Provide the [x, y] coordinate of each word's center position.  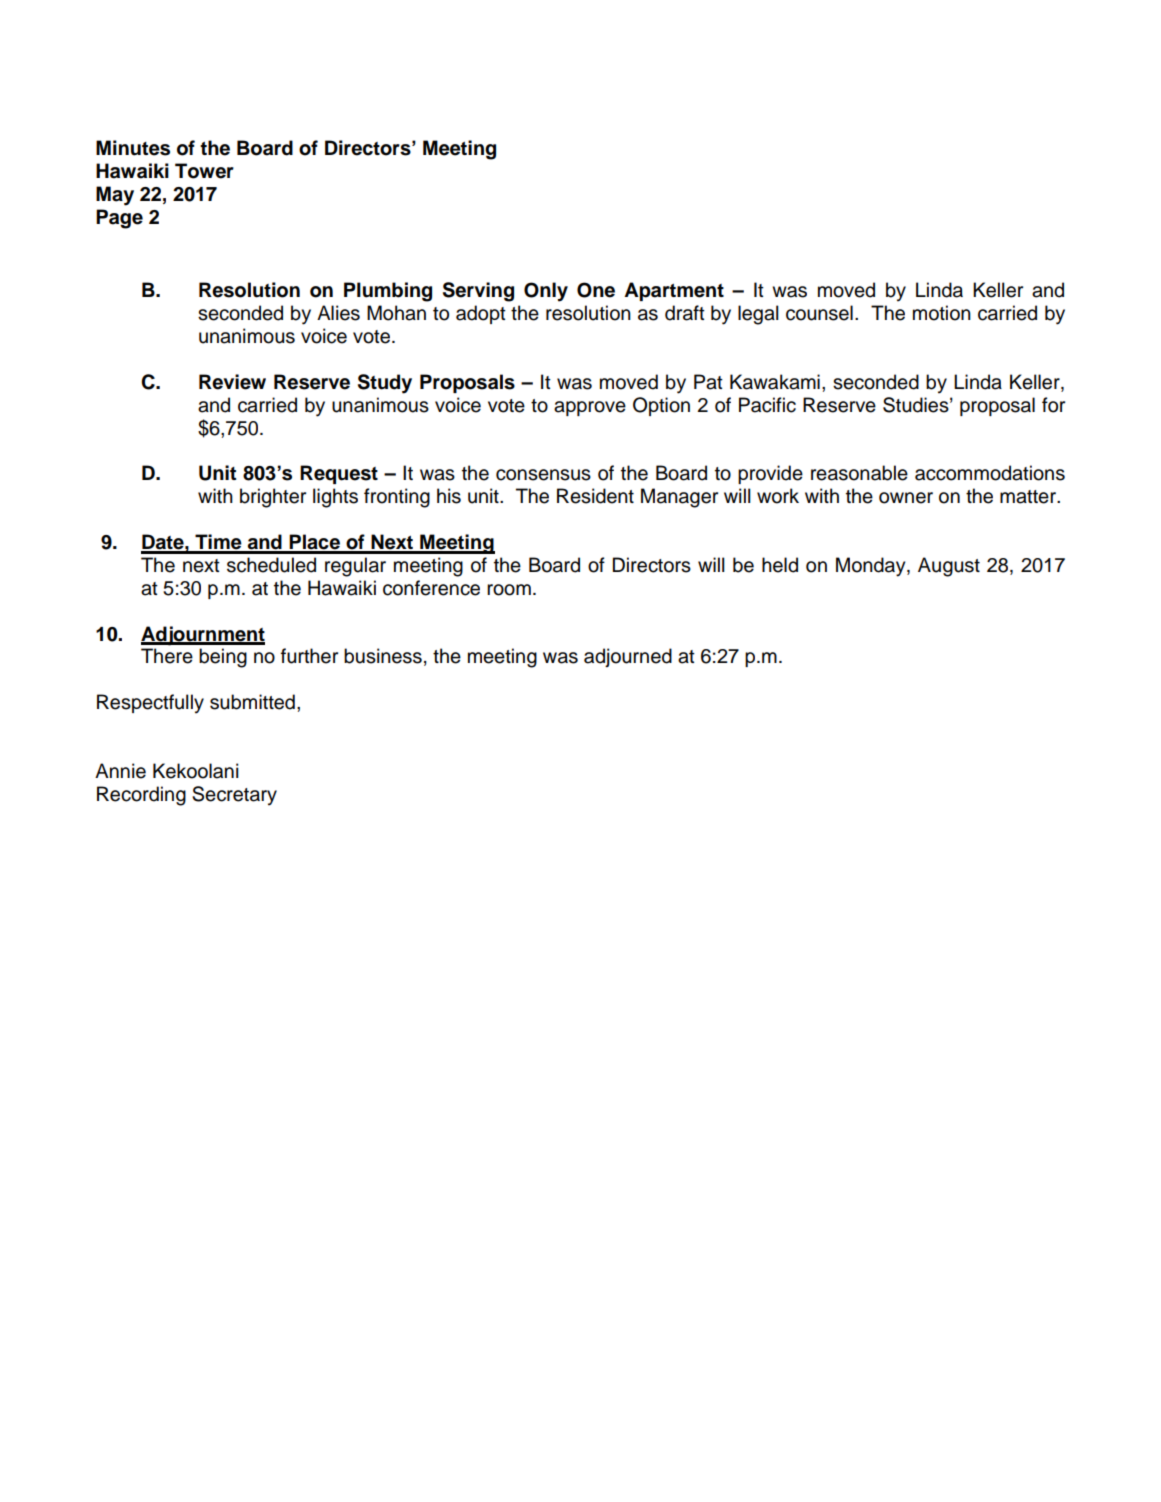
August [949, 567]
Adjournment [203, 636]
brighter [273, 498]
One [596, 290]
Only [546, 292]
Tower [204, 171]
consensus [543, 475]
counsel [819, 313]
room [509, 590]
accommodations [990, 473]
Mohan [396, 313]
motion [942, 313]
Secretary [234, 796]
